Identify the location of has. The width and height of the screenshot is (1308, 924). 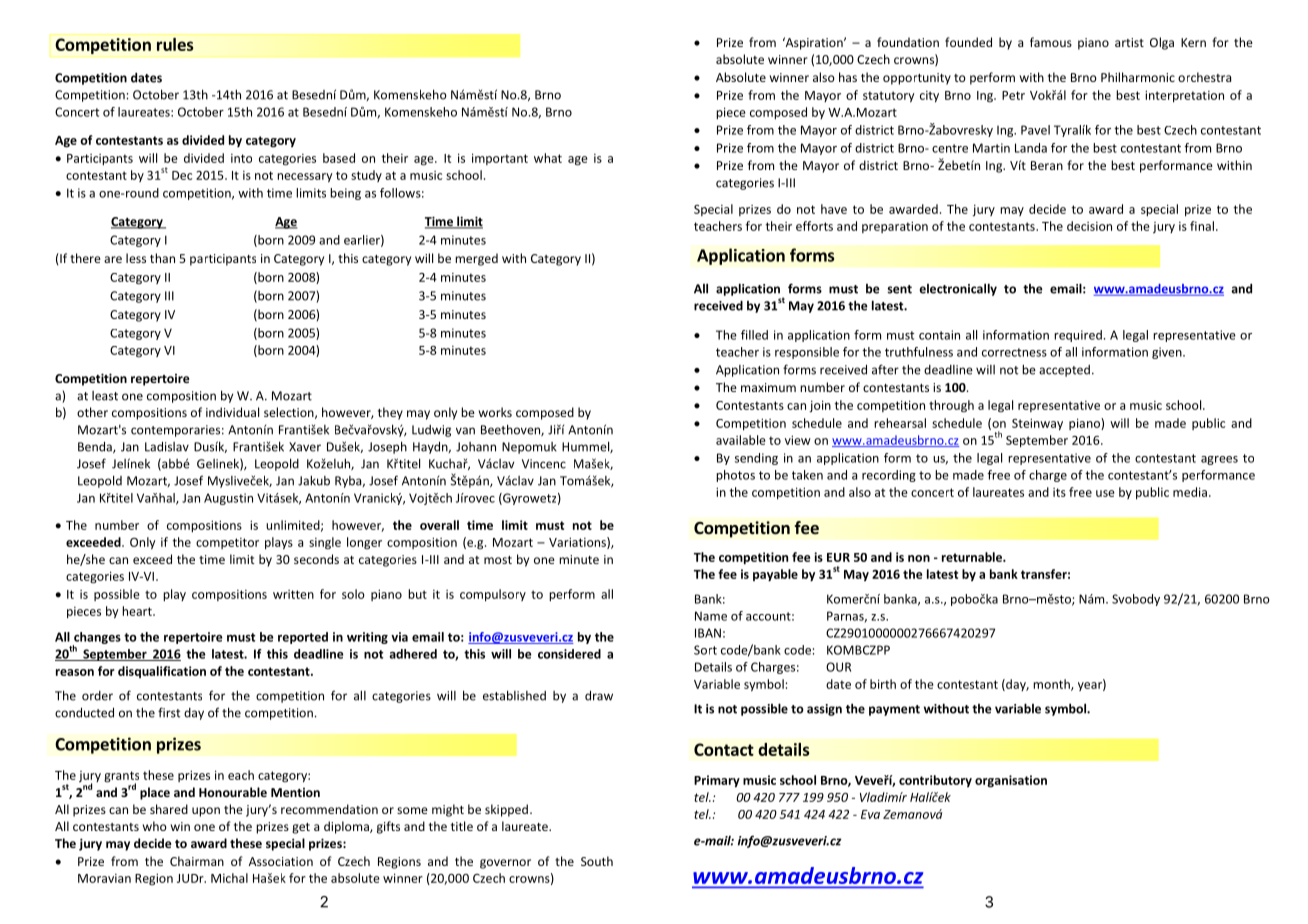
(848, 77).
